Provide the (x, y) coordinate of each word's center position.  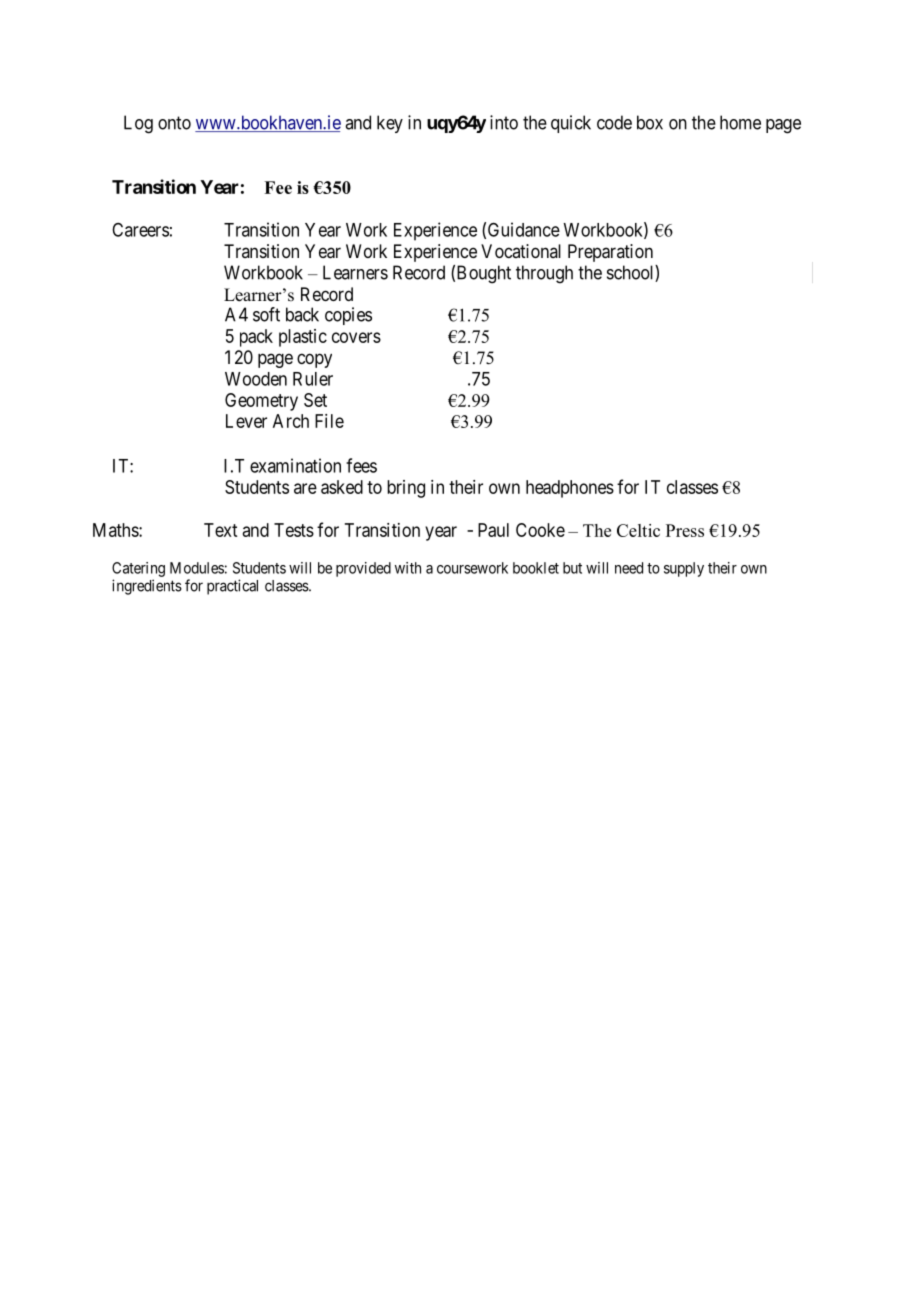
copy (314, 360)
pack (256, 338)
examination (295, 465)
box (650, 122)
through (544, 274)
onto (174, 123)
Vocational (521, 251)
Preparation (610, 253)
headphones (570, 489)
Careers (140, 230)
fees (361, 465)
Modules (197, 568)
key (390, 124)
